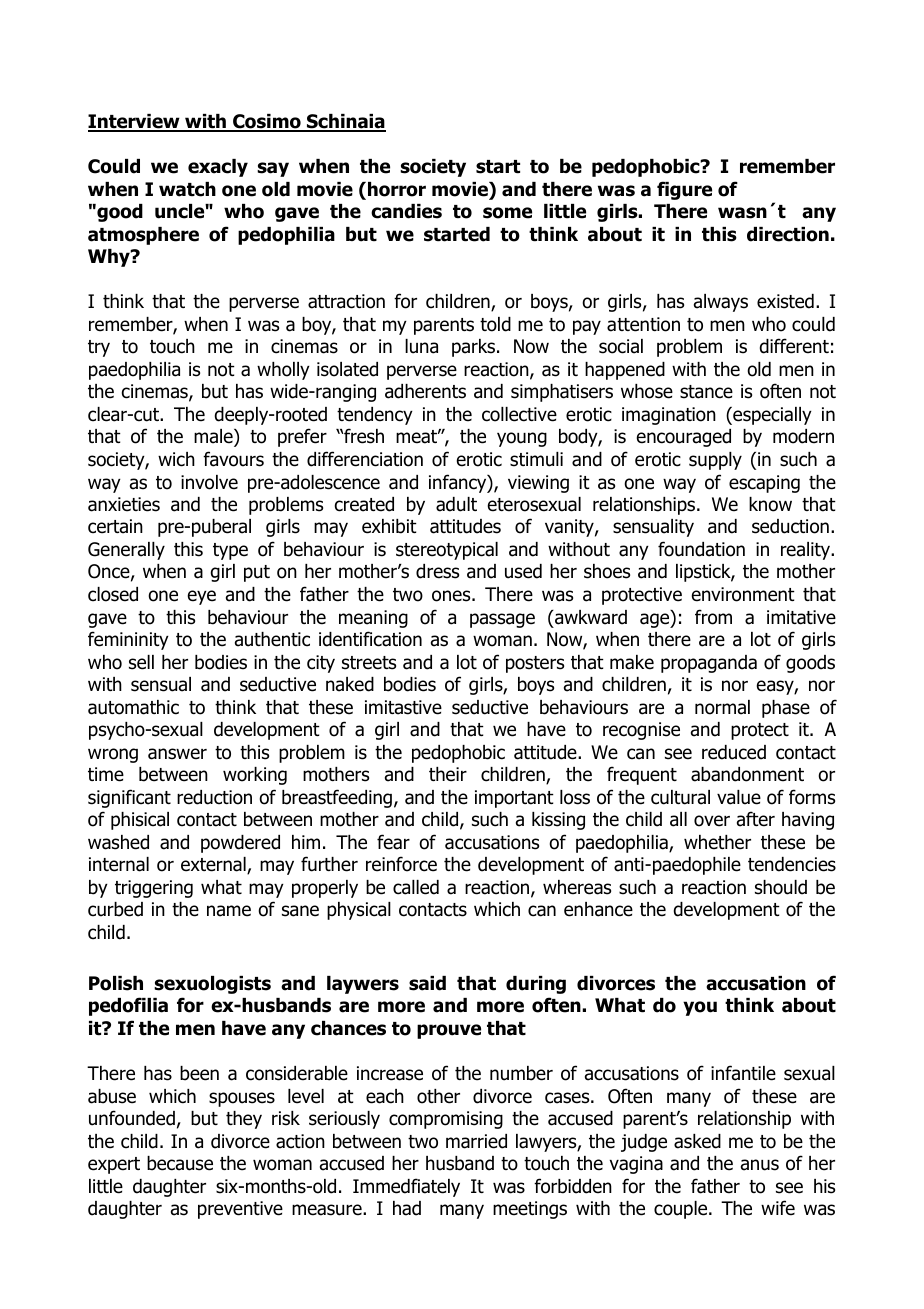 The image size is (924, 1309). I want to click on watch, so click(187, 189).
